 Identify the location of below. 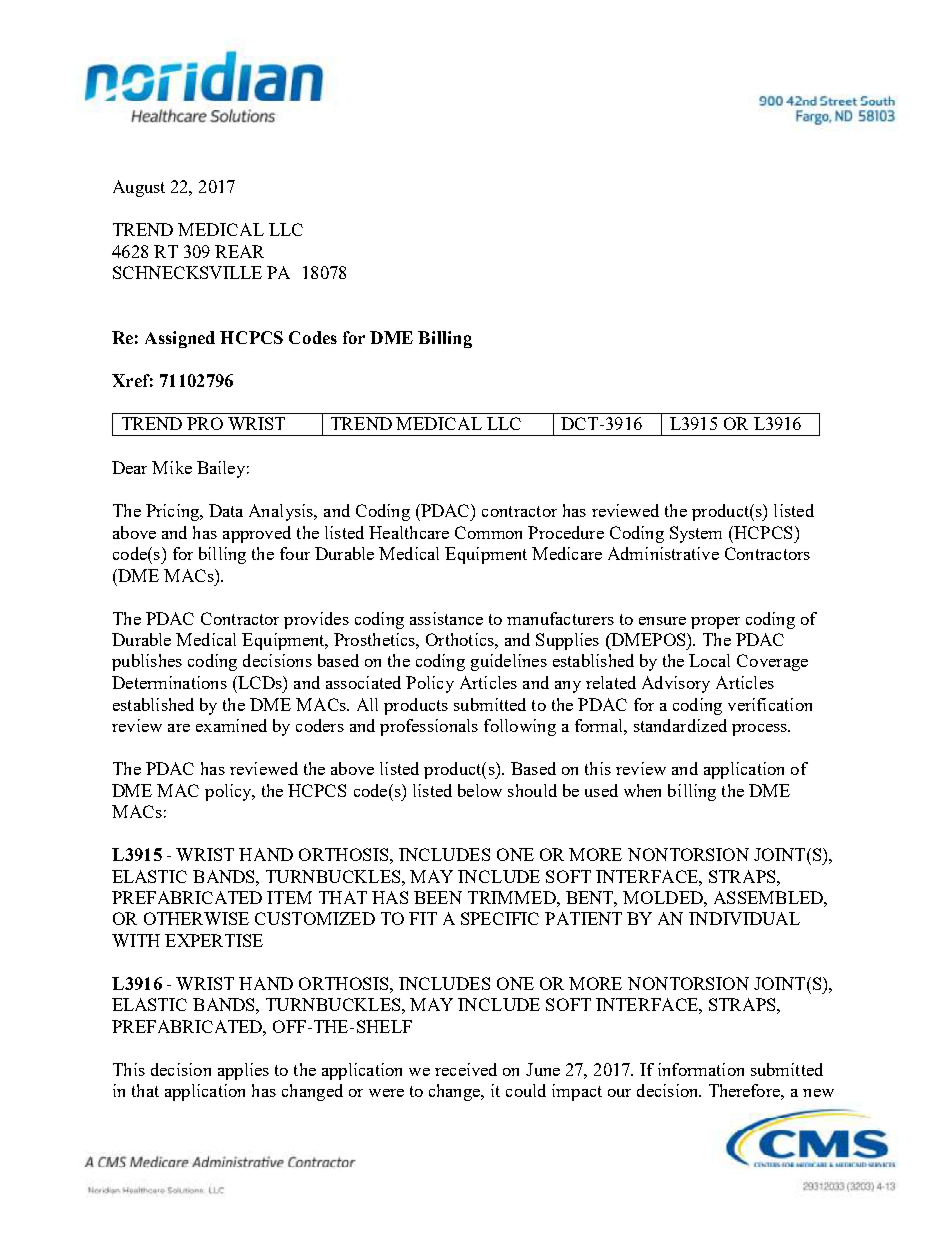
(480, 790).
